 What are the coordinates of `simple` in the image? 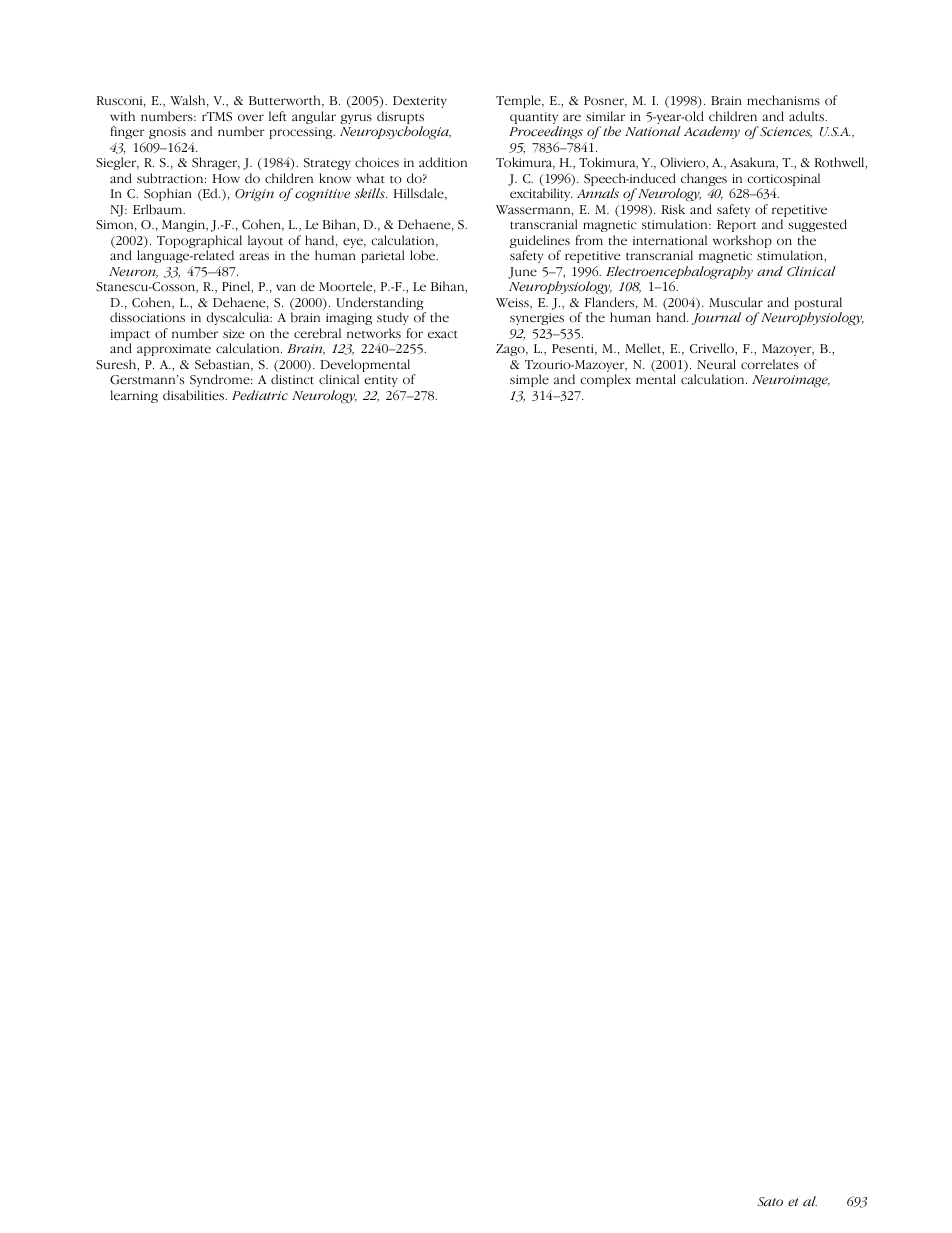 It's located at (529, 380).
